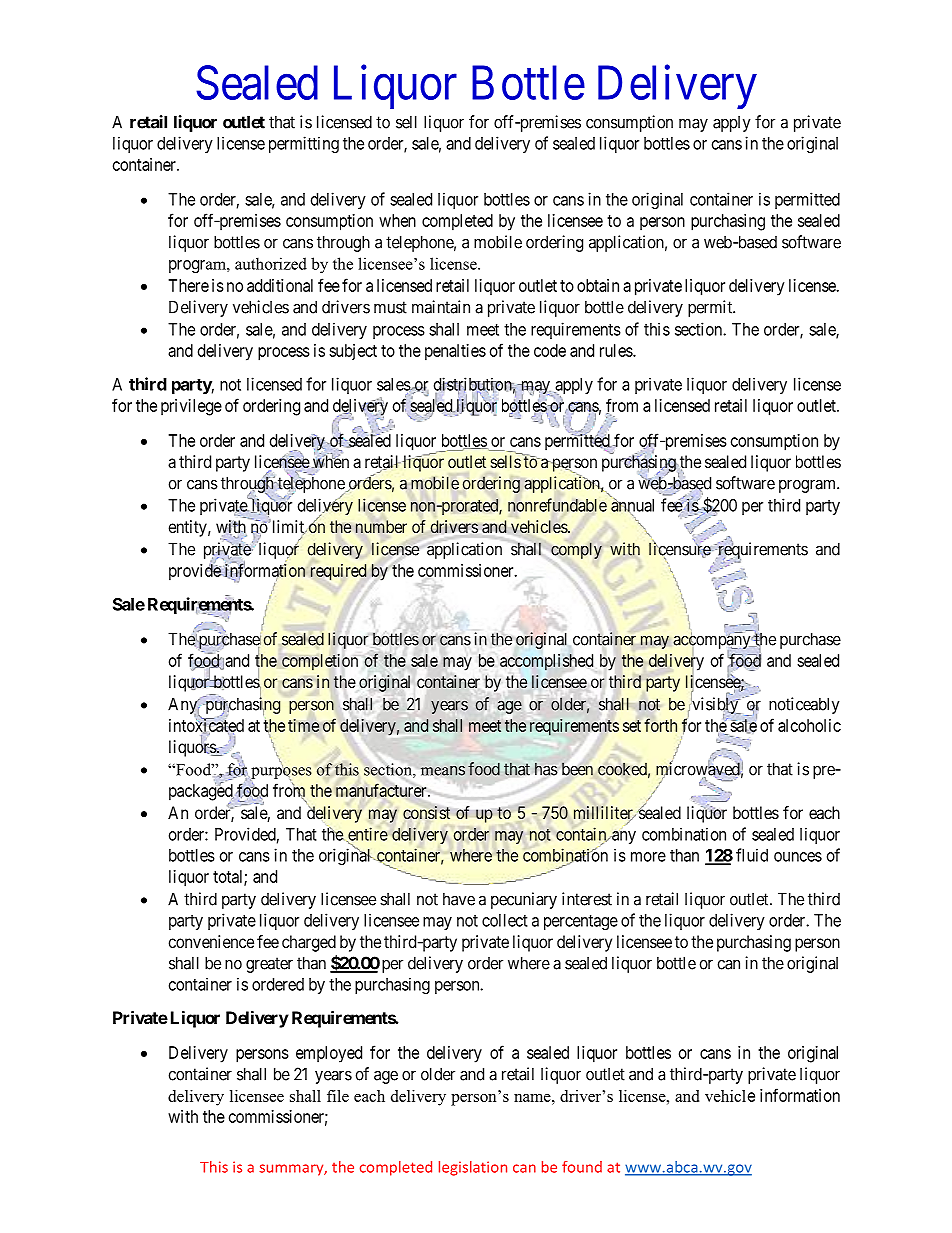 The width and height of the screenshot is (952, 1233). What do you see at coordinates (338, 1096) in the screenshot?
I see `file` at bounding box center [338, 1096].
